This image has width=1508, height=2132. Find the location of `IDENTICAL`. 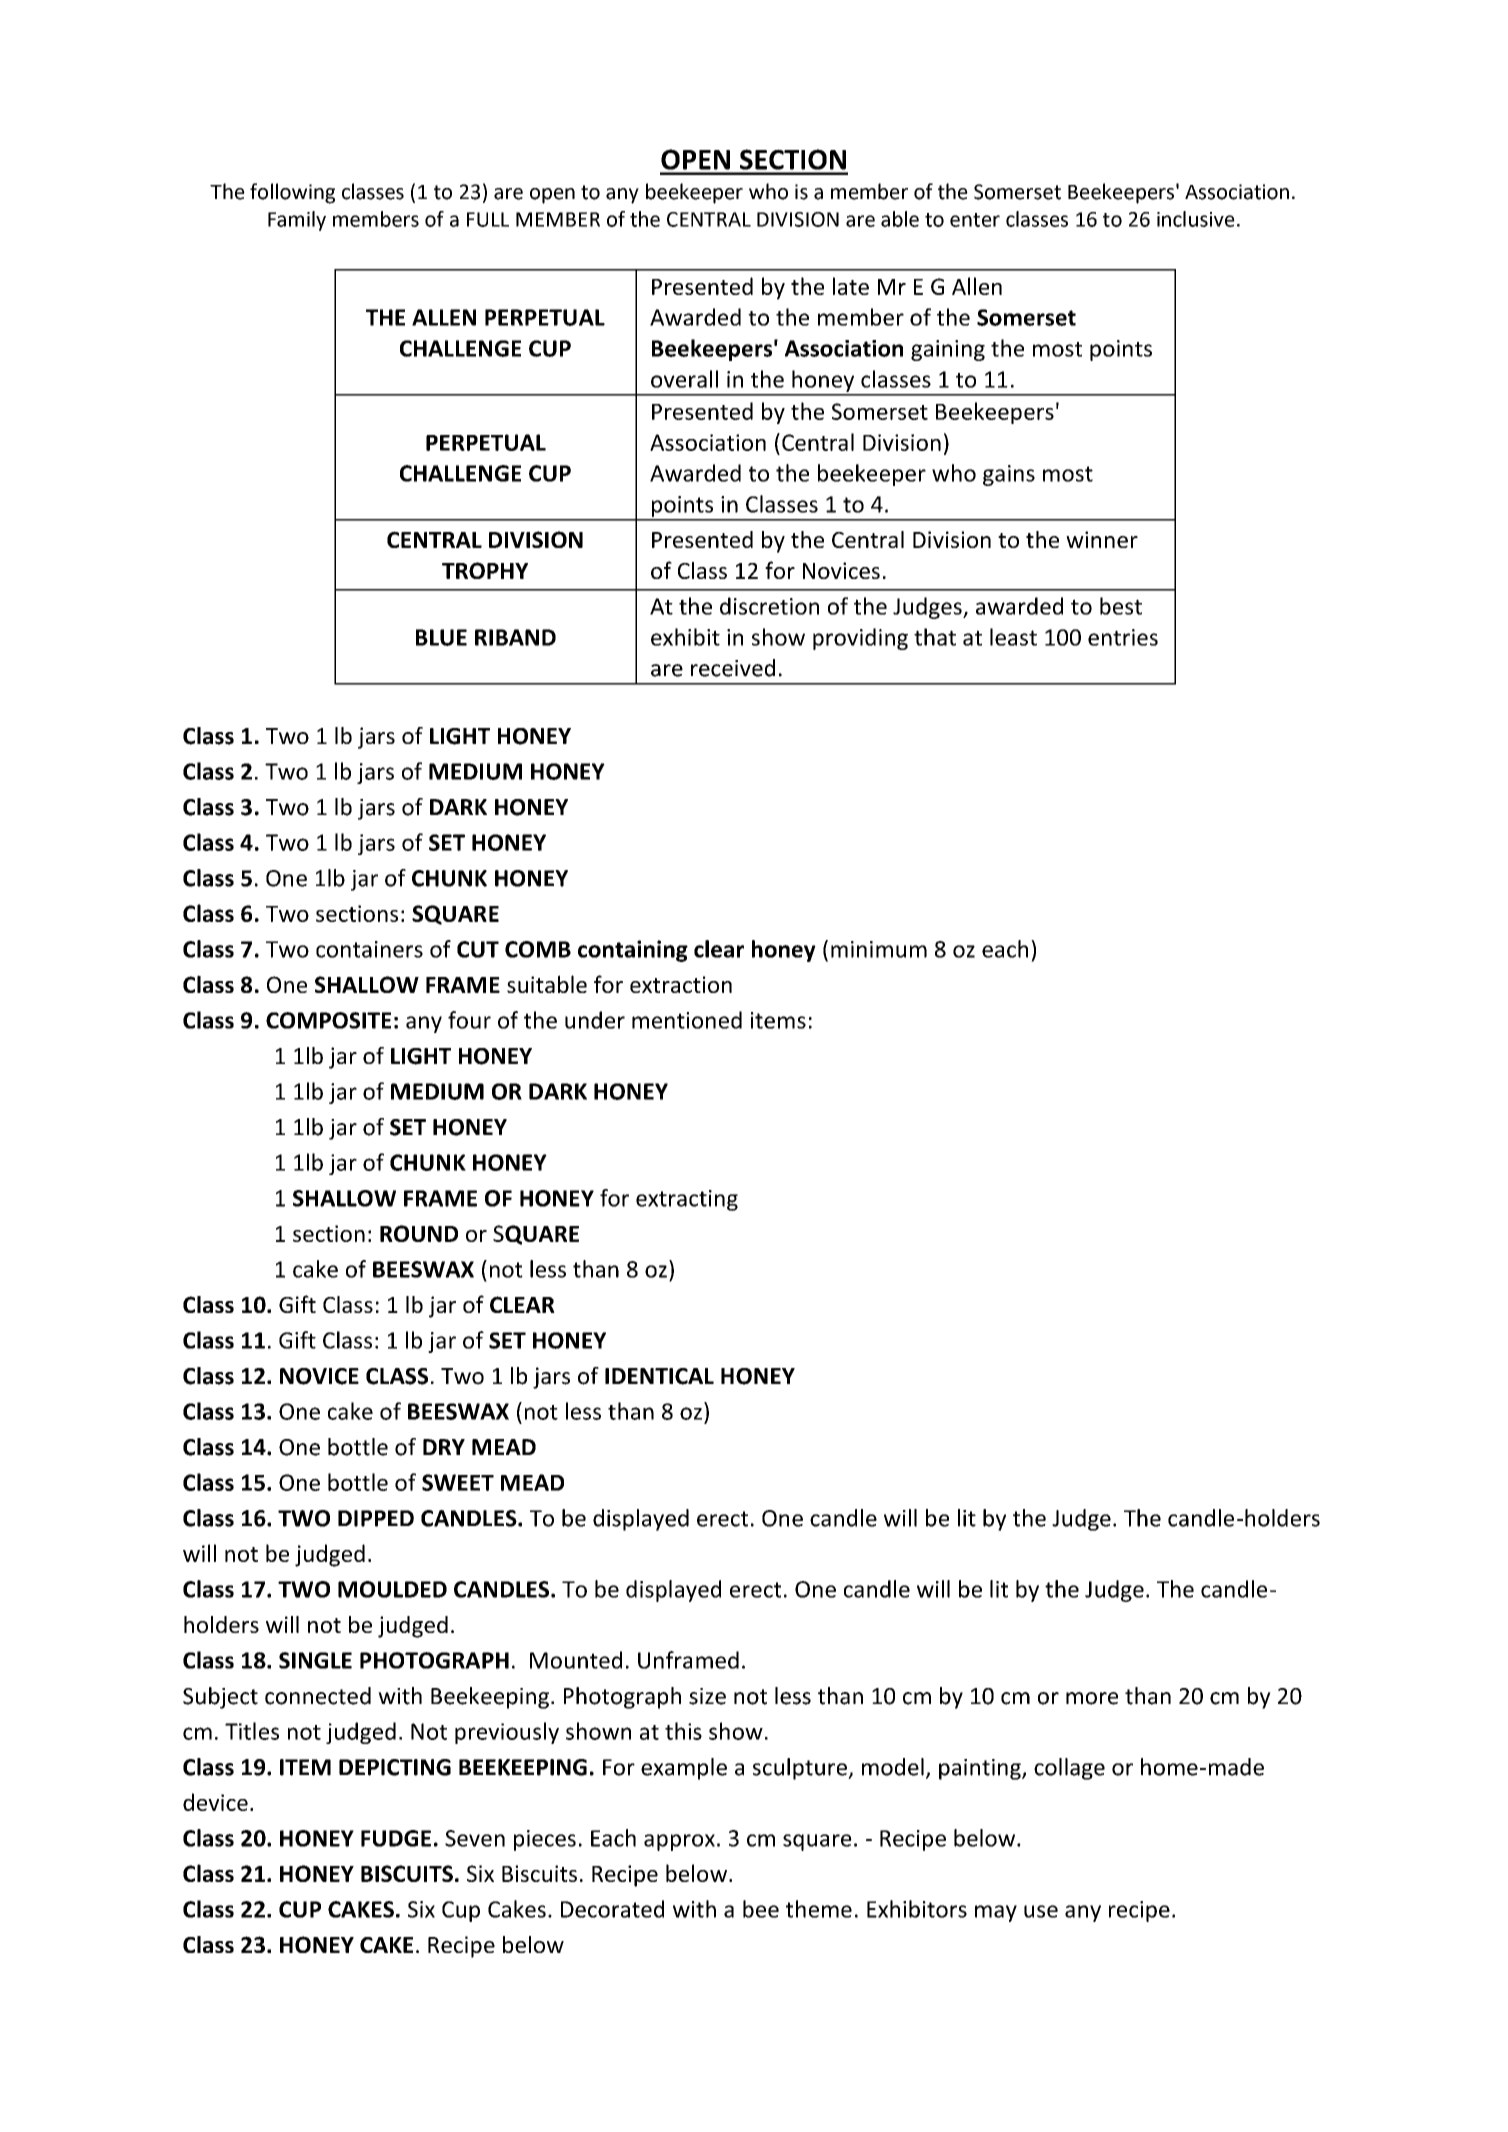

IDENTICAL is located at coordinates (659, 1376).
